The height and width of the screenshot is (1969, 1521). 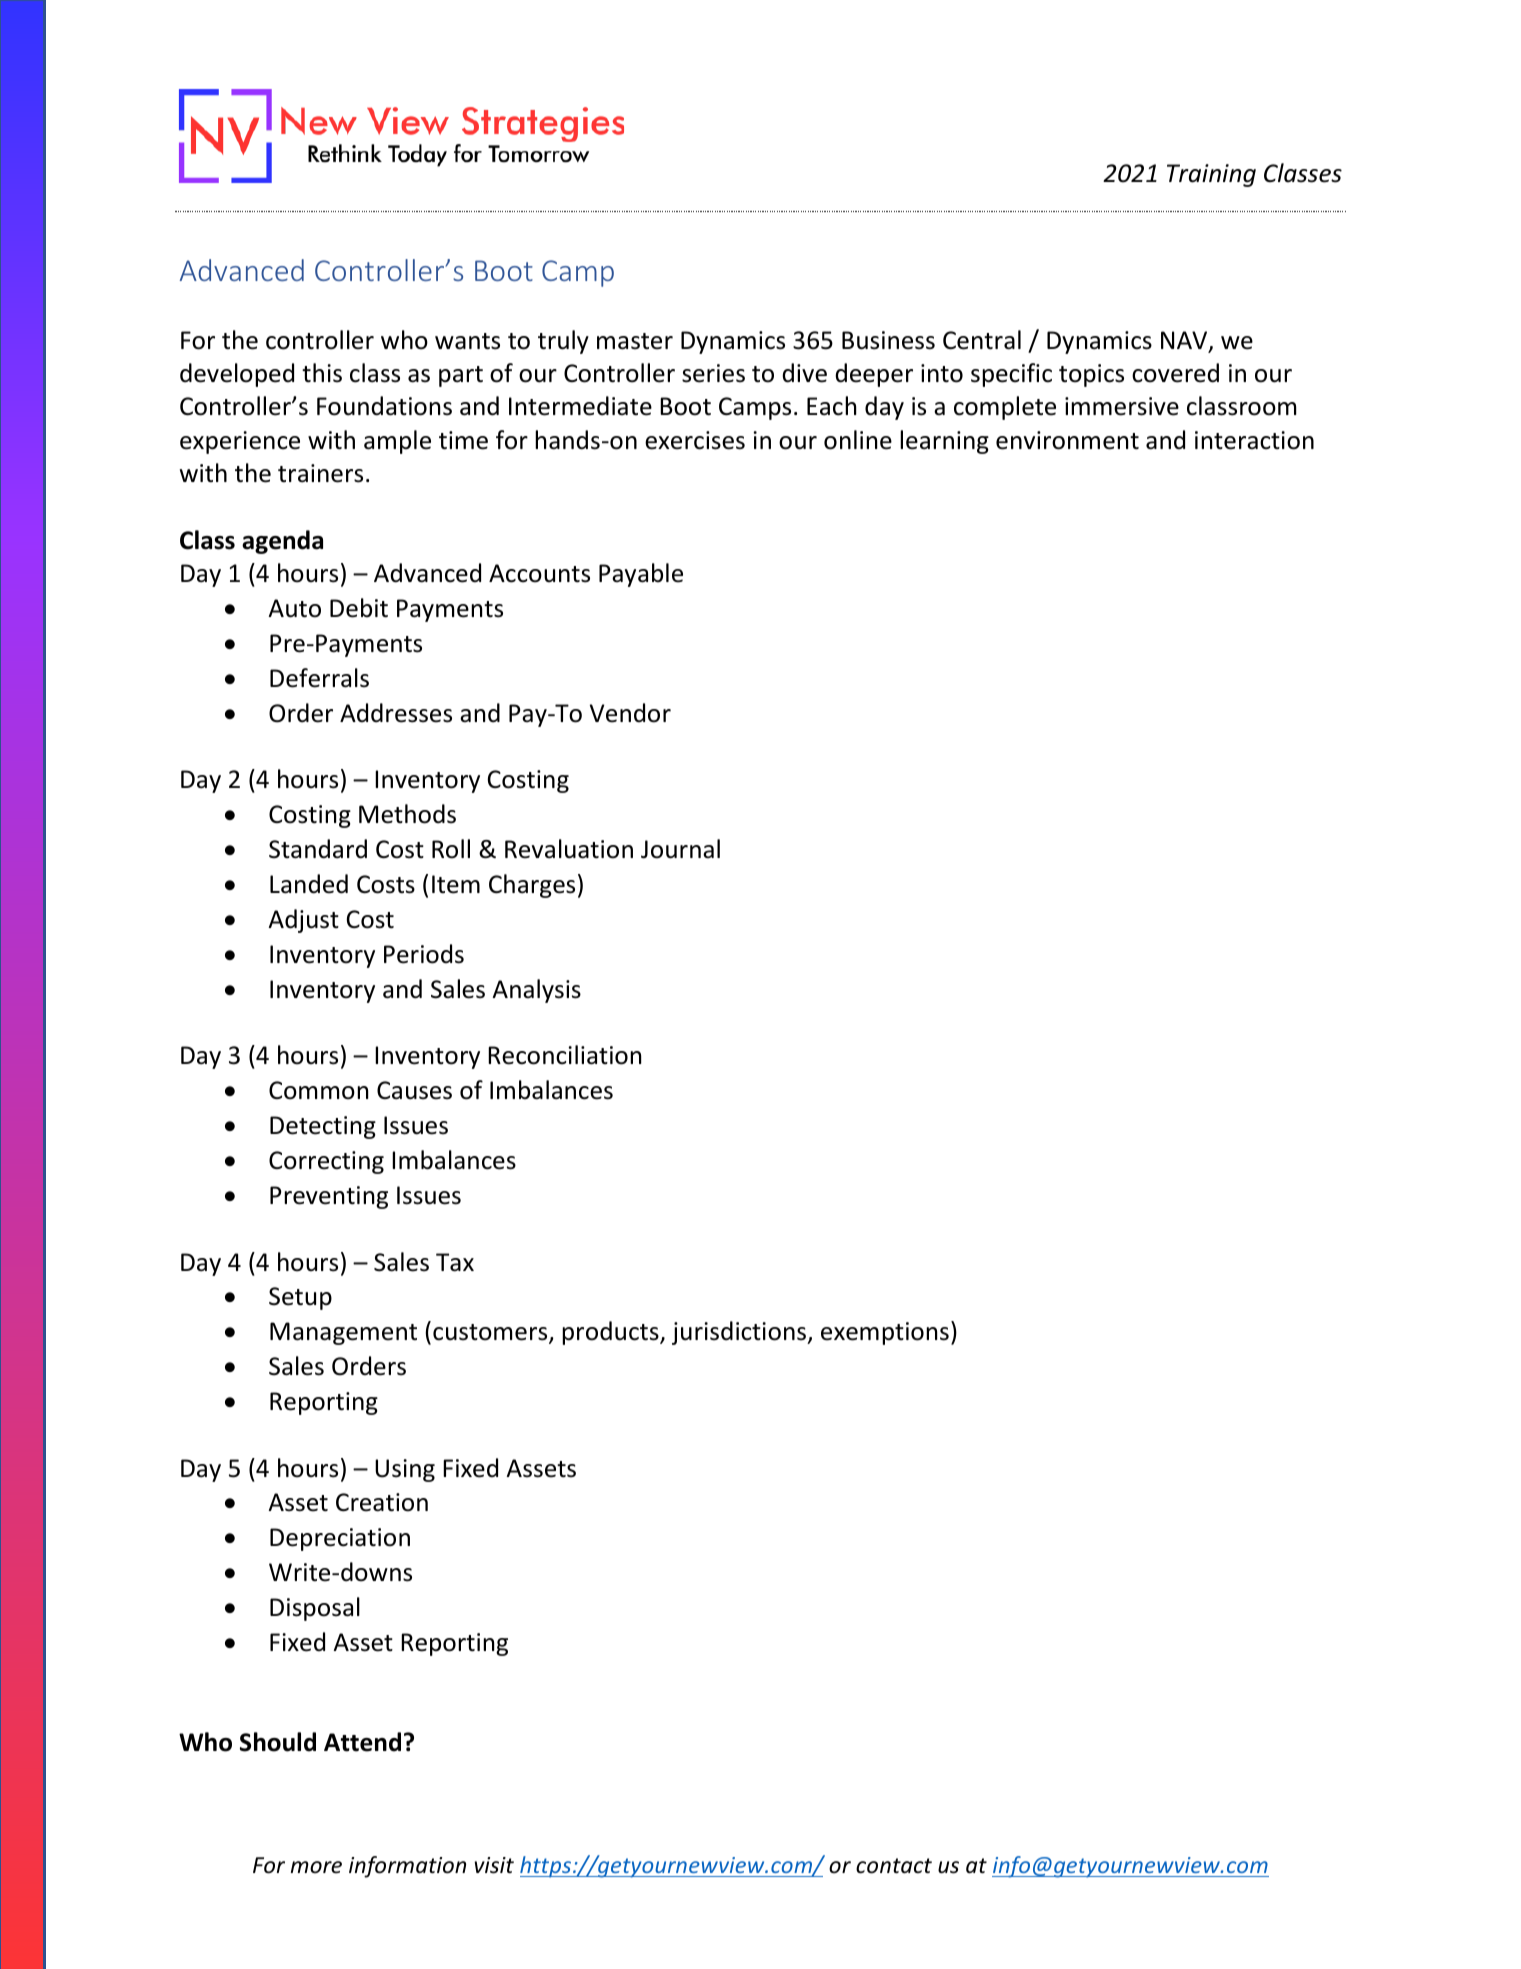 I want to click on jurisdictions, so click(x=740, y=1333).
